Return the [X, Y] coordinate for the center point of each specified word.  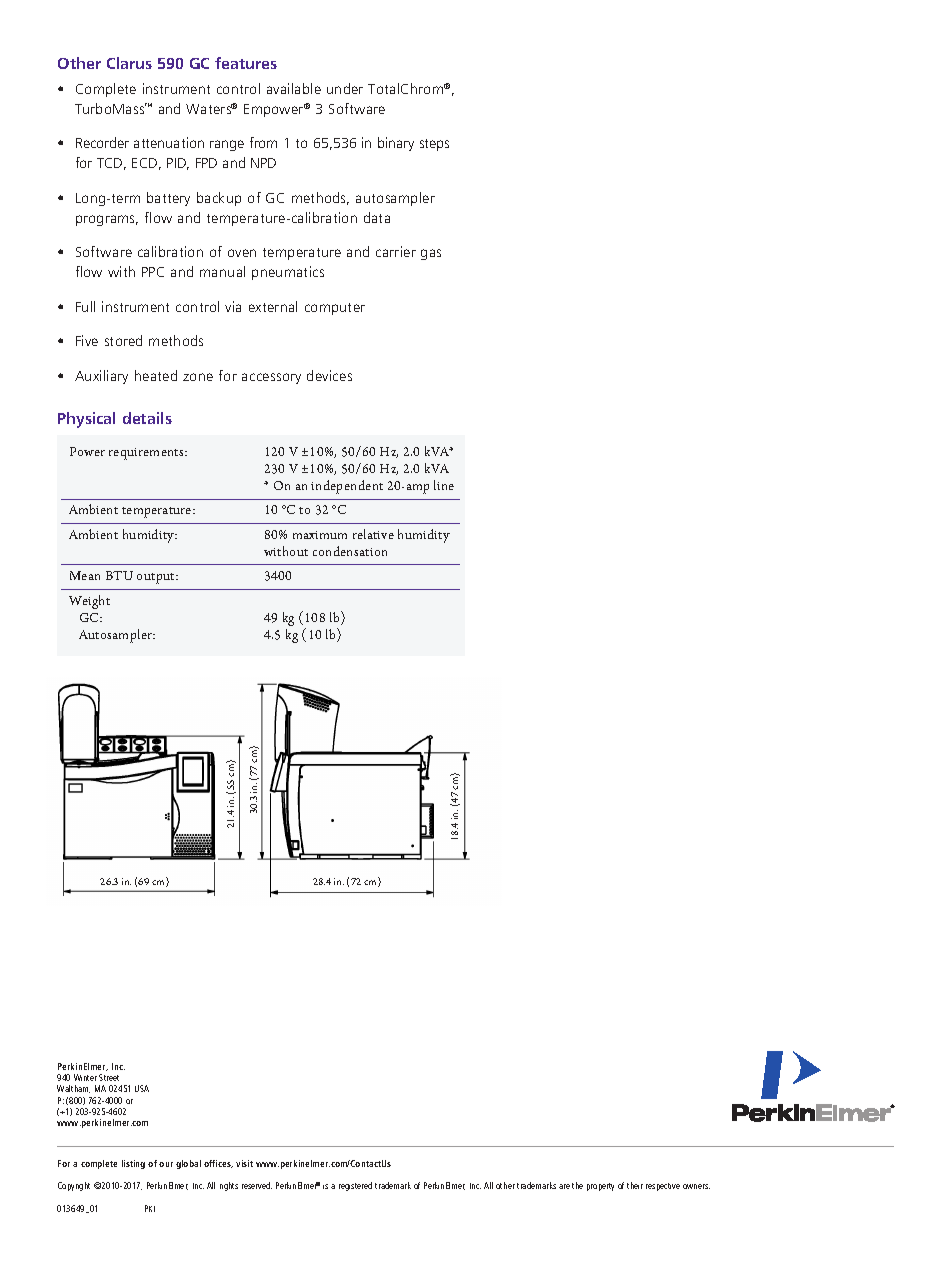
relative [373, 534]
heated [156, 375]
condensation [350, 551]
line [444, 485]
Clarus [129, 63]
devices [329, 375]
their [635, 1185]
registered [355, 1186]
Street [109, 1077]
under [345, 88]
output [157, 578]
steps [434, 145]
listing [133, 1164]
